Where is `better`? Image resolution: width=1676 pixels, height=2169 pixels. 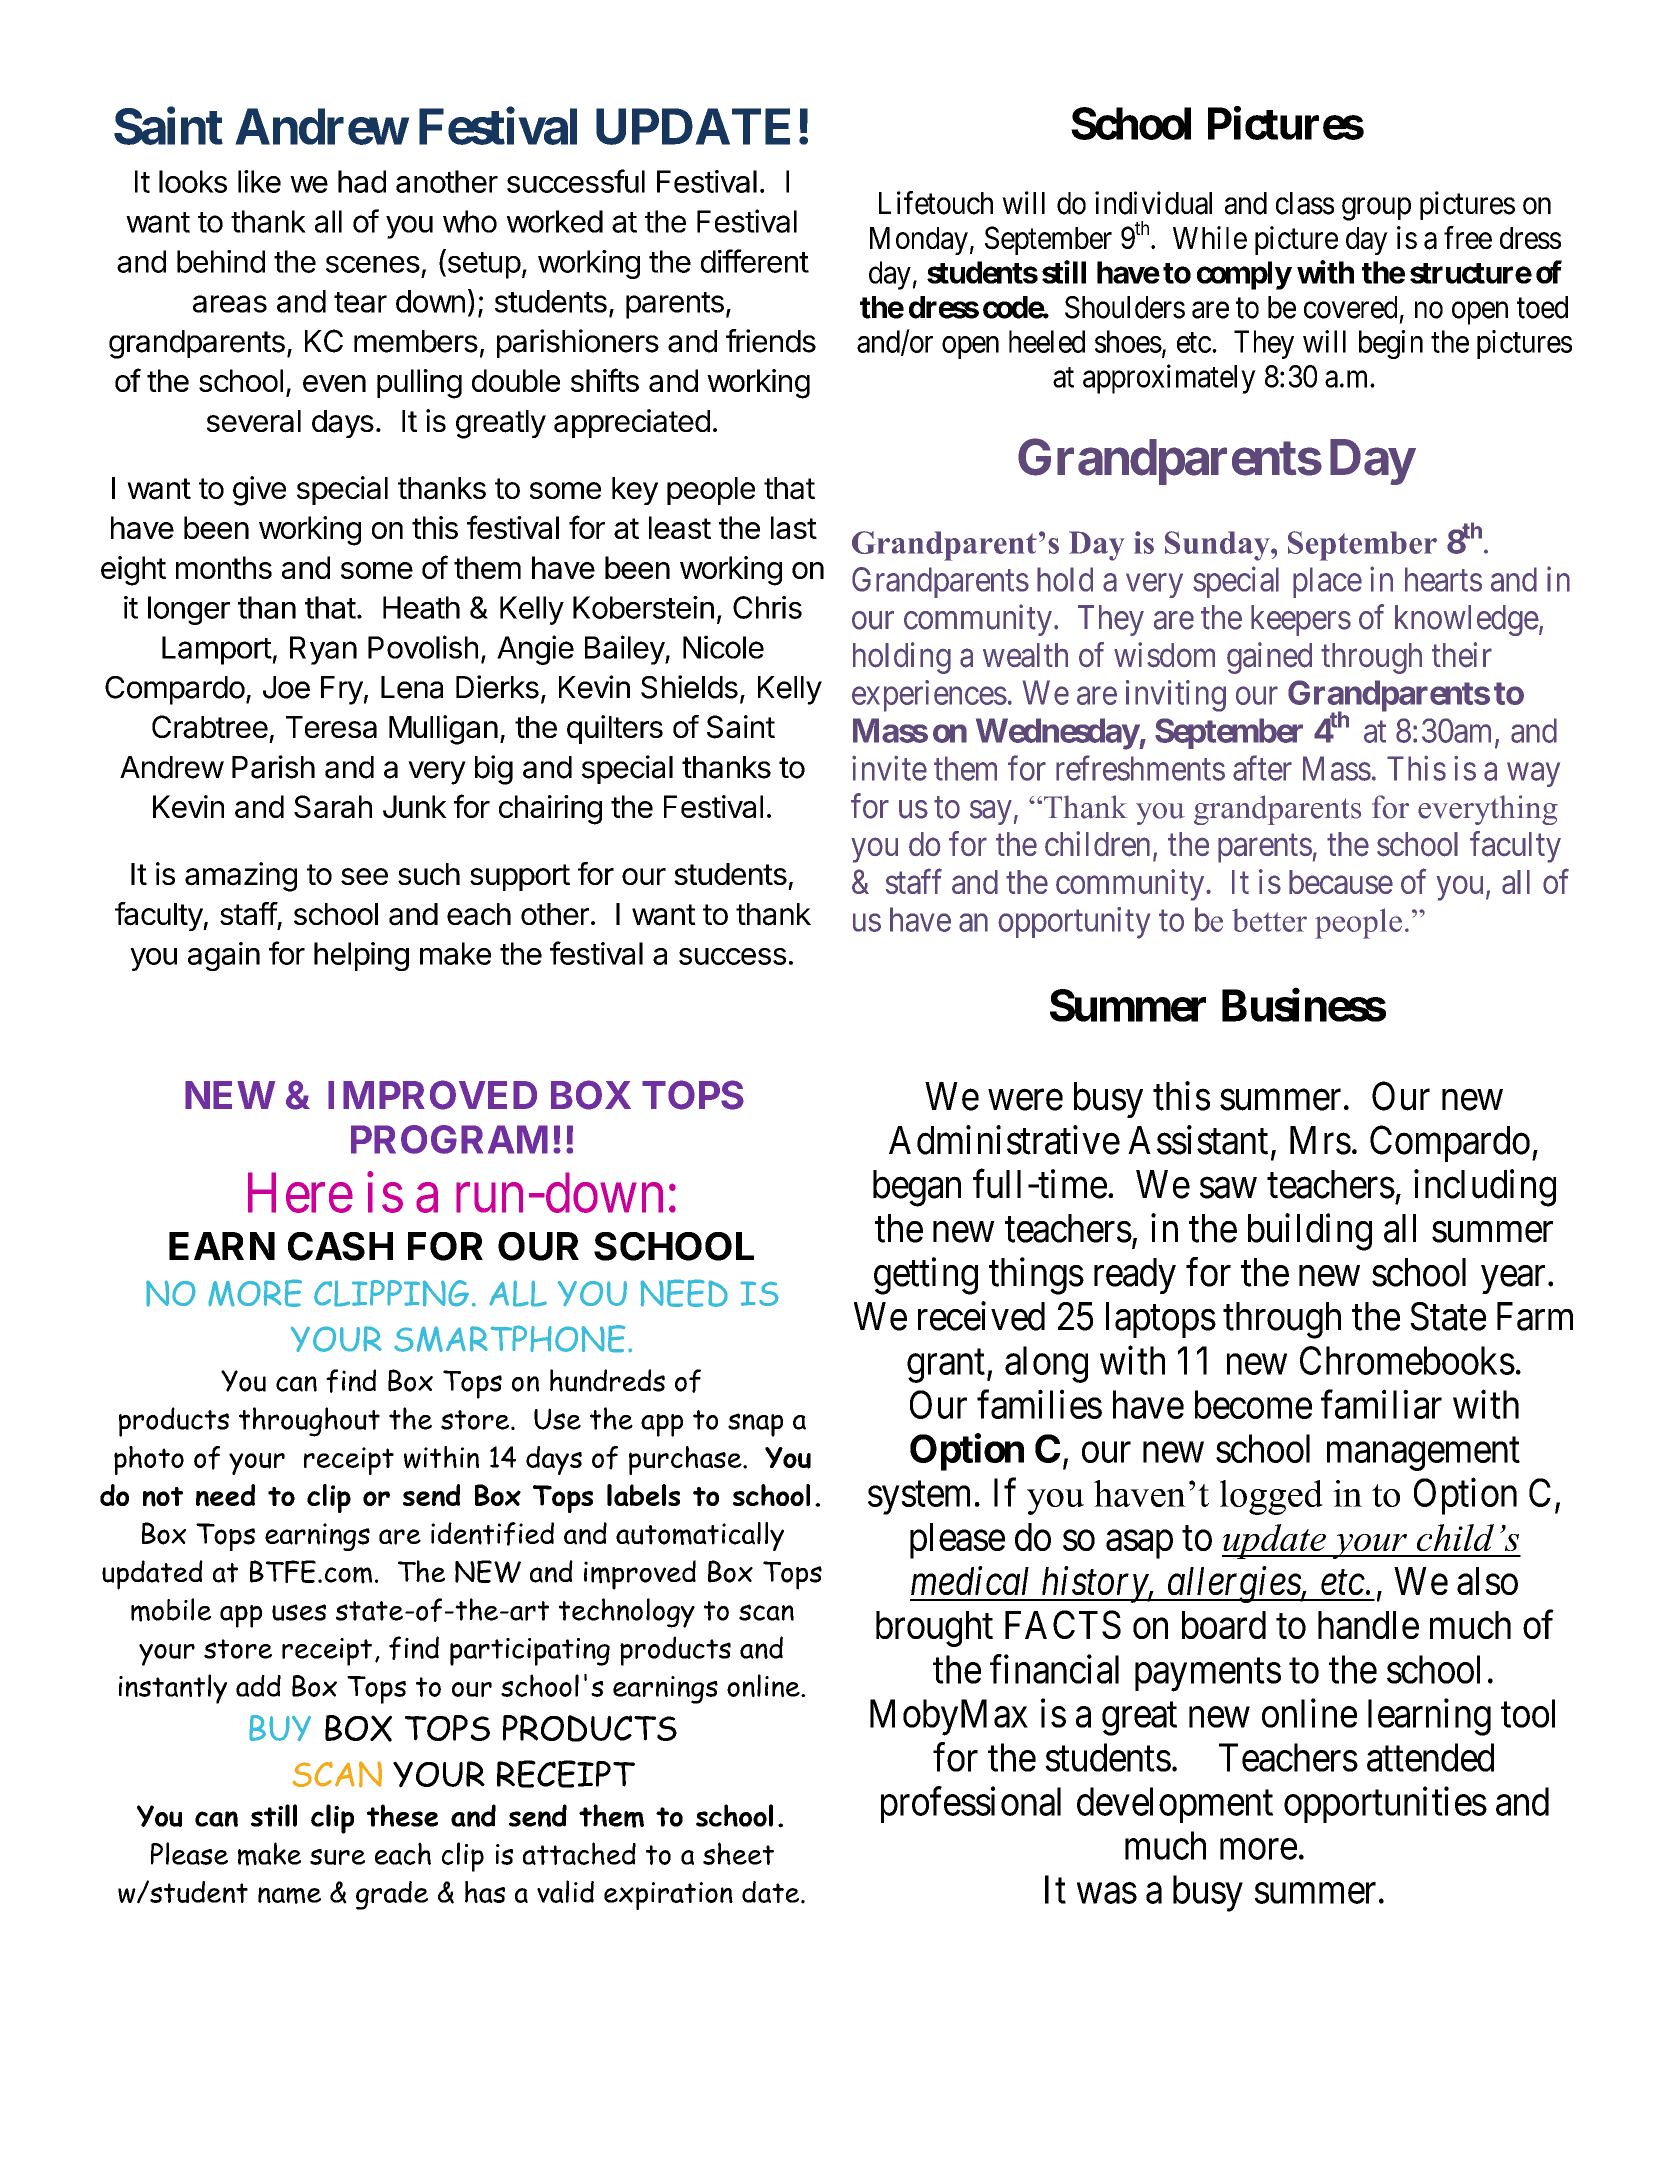 better is located at coordinates (1269, 920).
